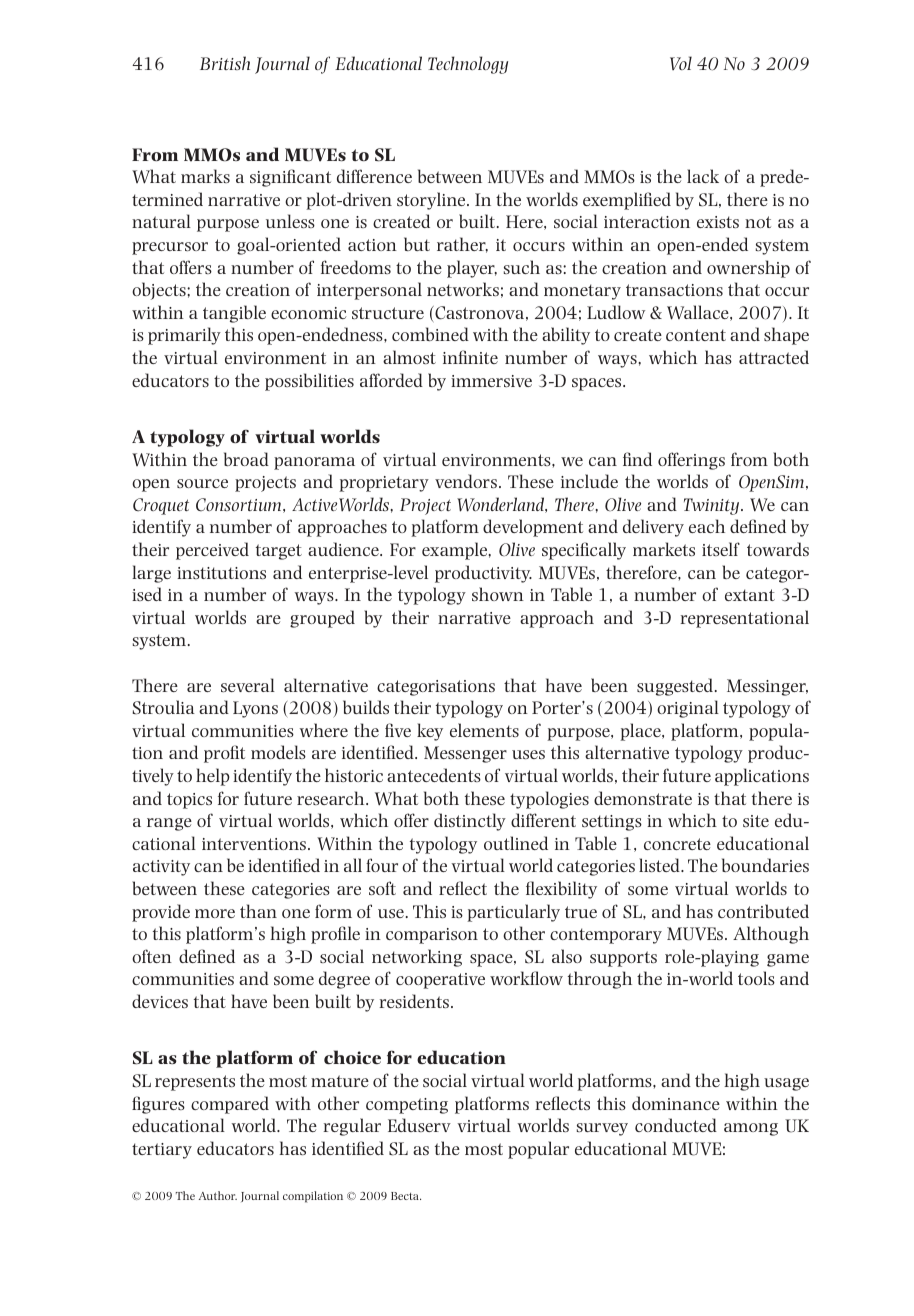 This page has height=1316, width=914. What do you see at coordinates (637, 459) in the page?
I see `find` at bounding box center [637, 459].
